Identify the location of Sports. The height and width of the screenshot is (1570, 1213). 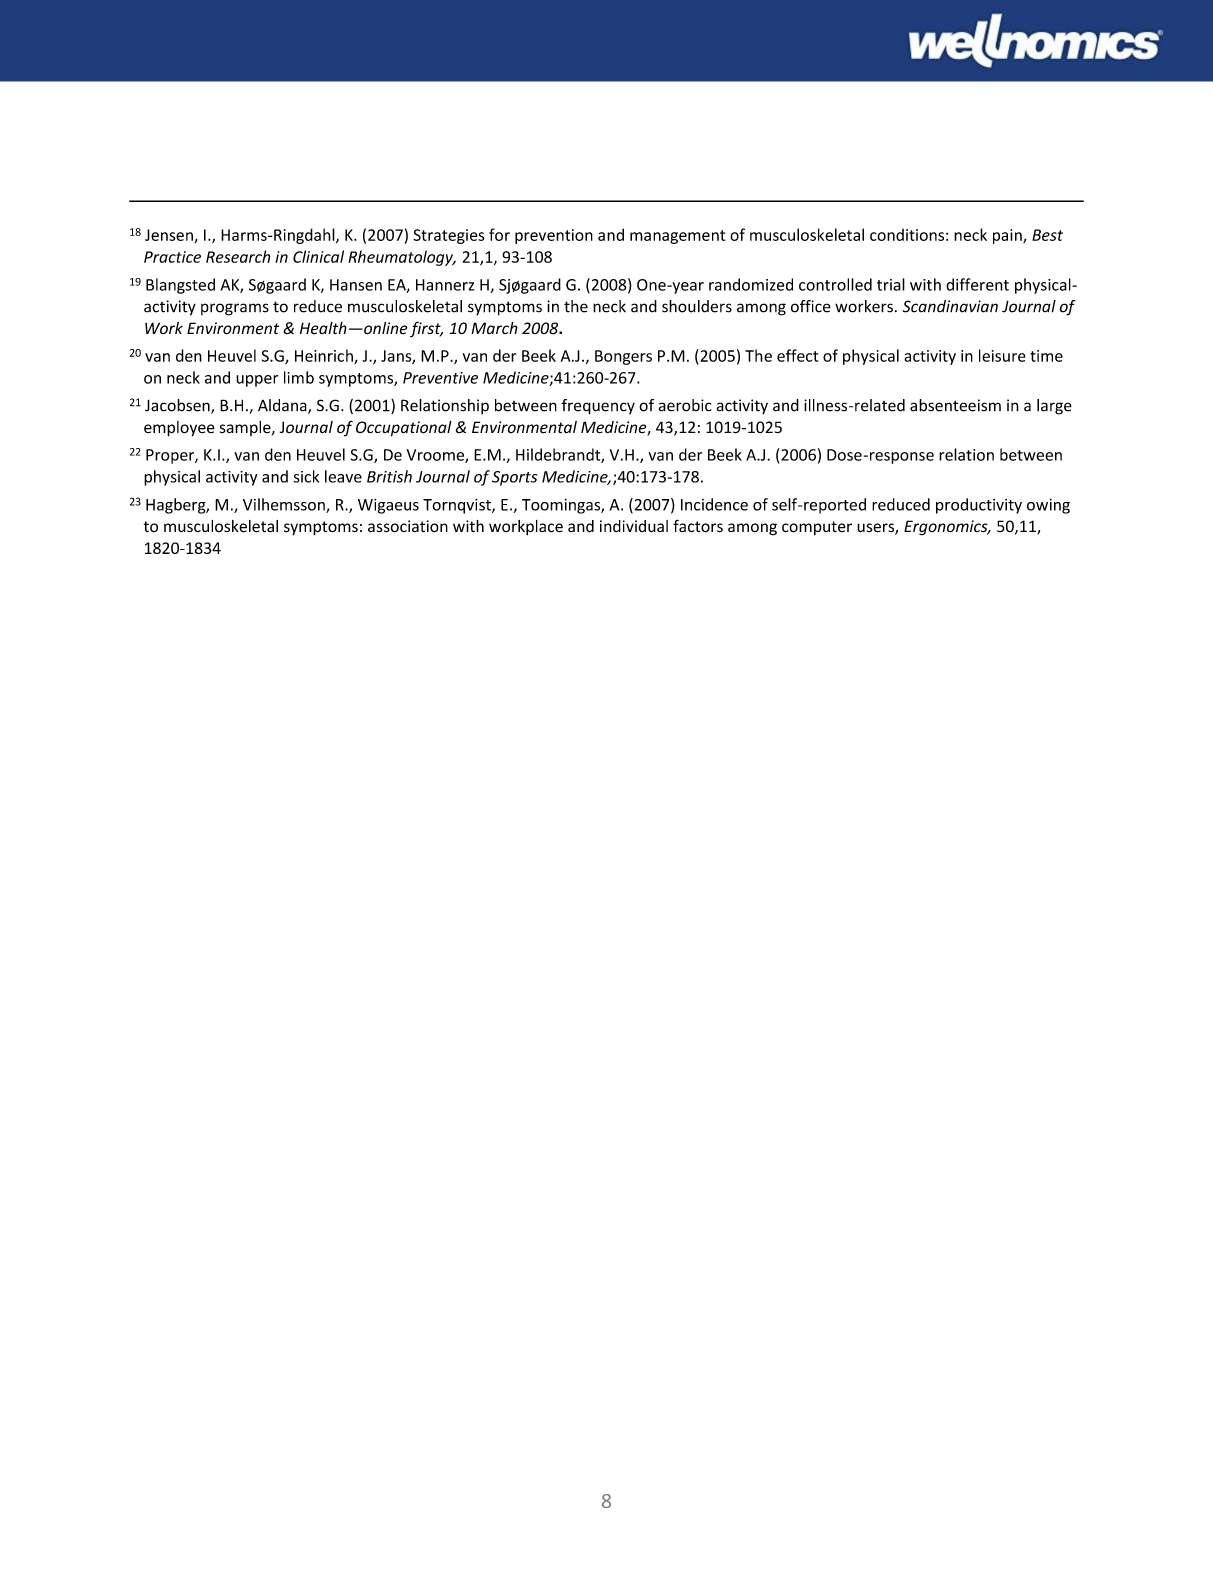
(514, 478).
